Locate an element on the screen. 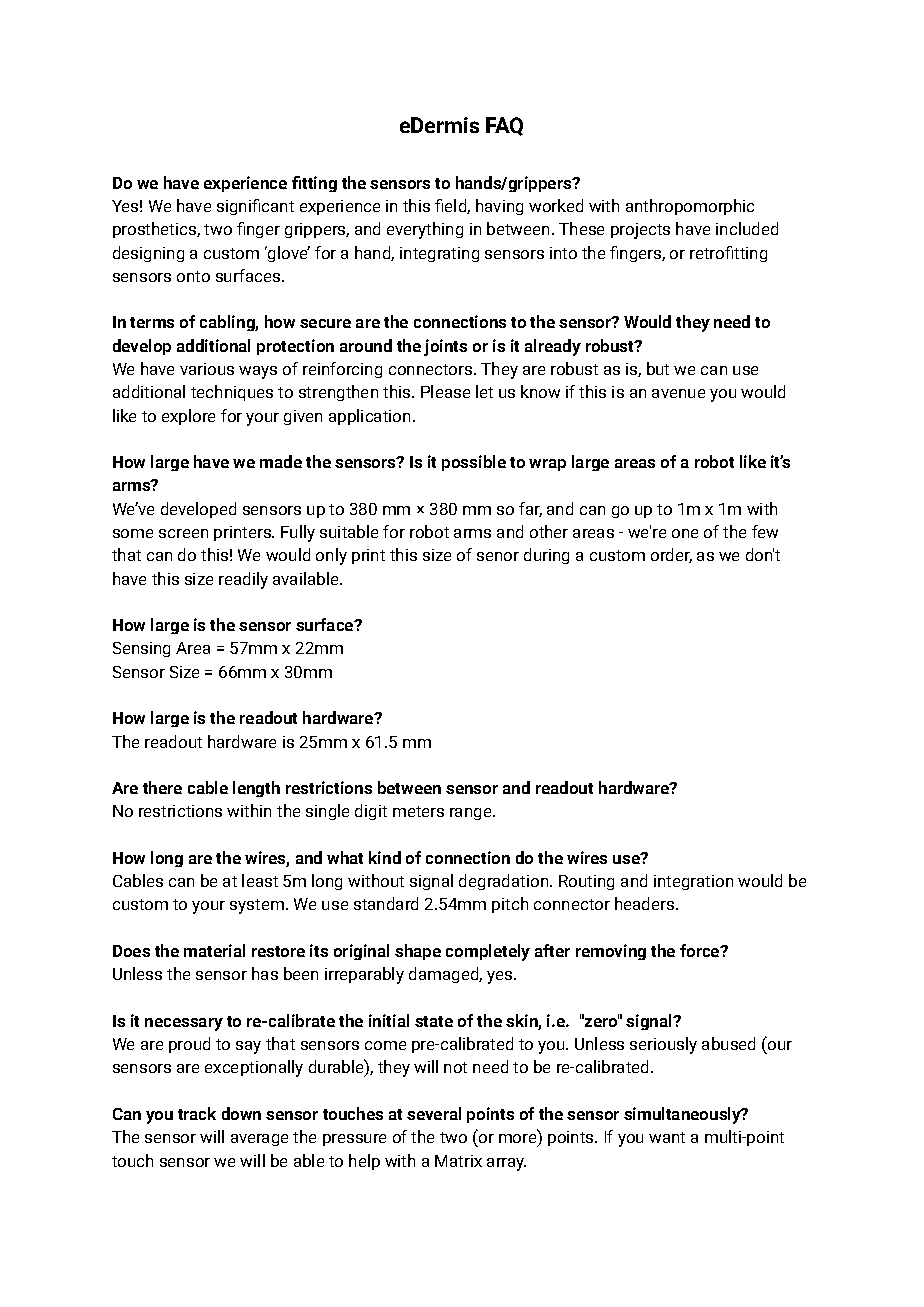 Image resolution: width=924 pixels, height=1307 pixels. anthropomorphic is located at coordinates (690, 207).
